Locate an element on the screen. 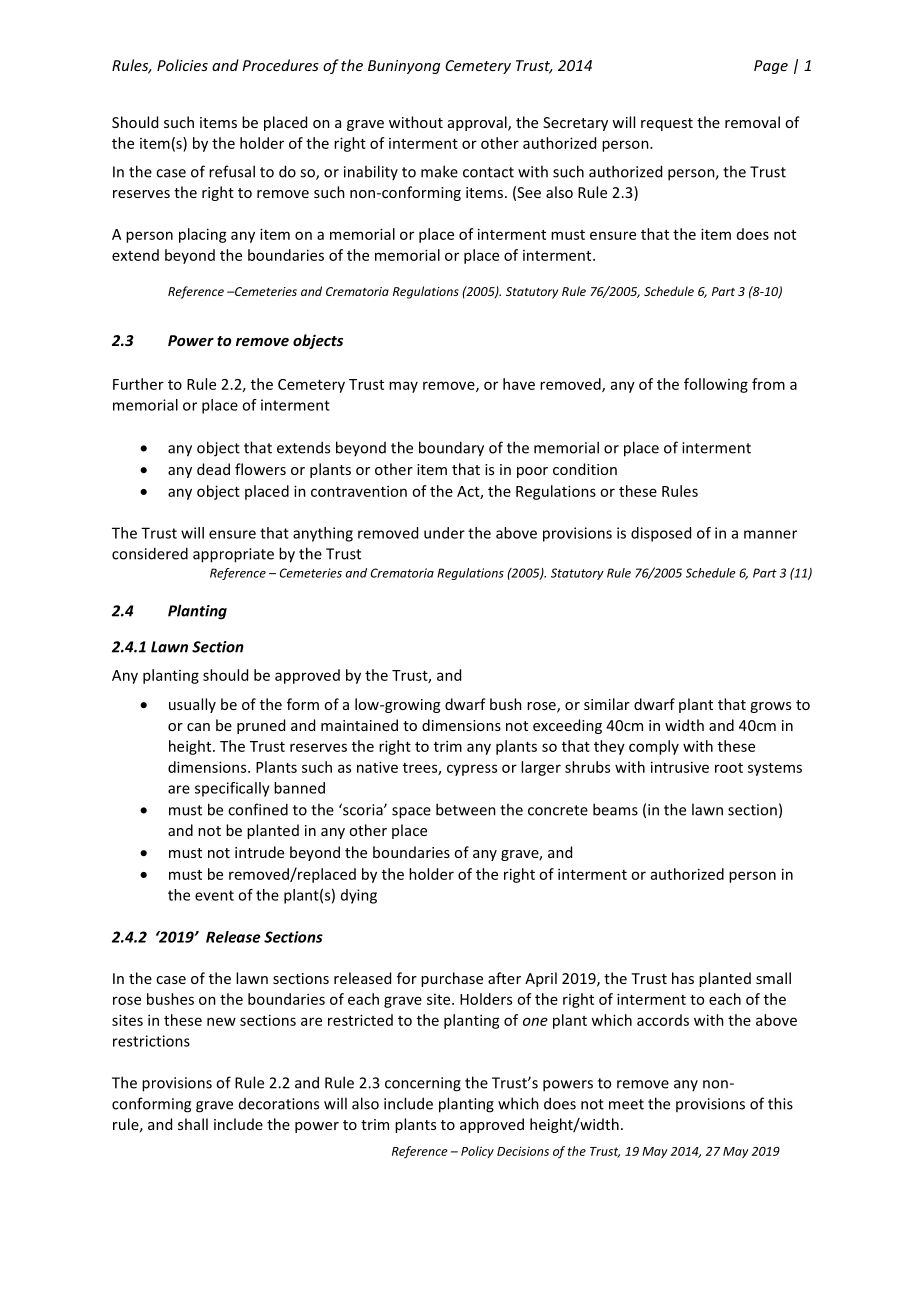 The image size is (924, 1308). following is located at coordinates (716, 385).
